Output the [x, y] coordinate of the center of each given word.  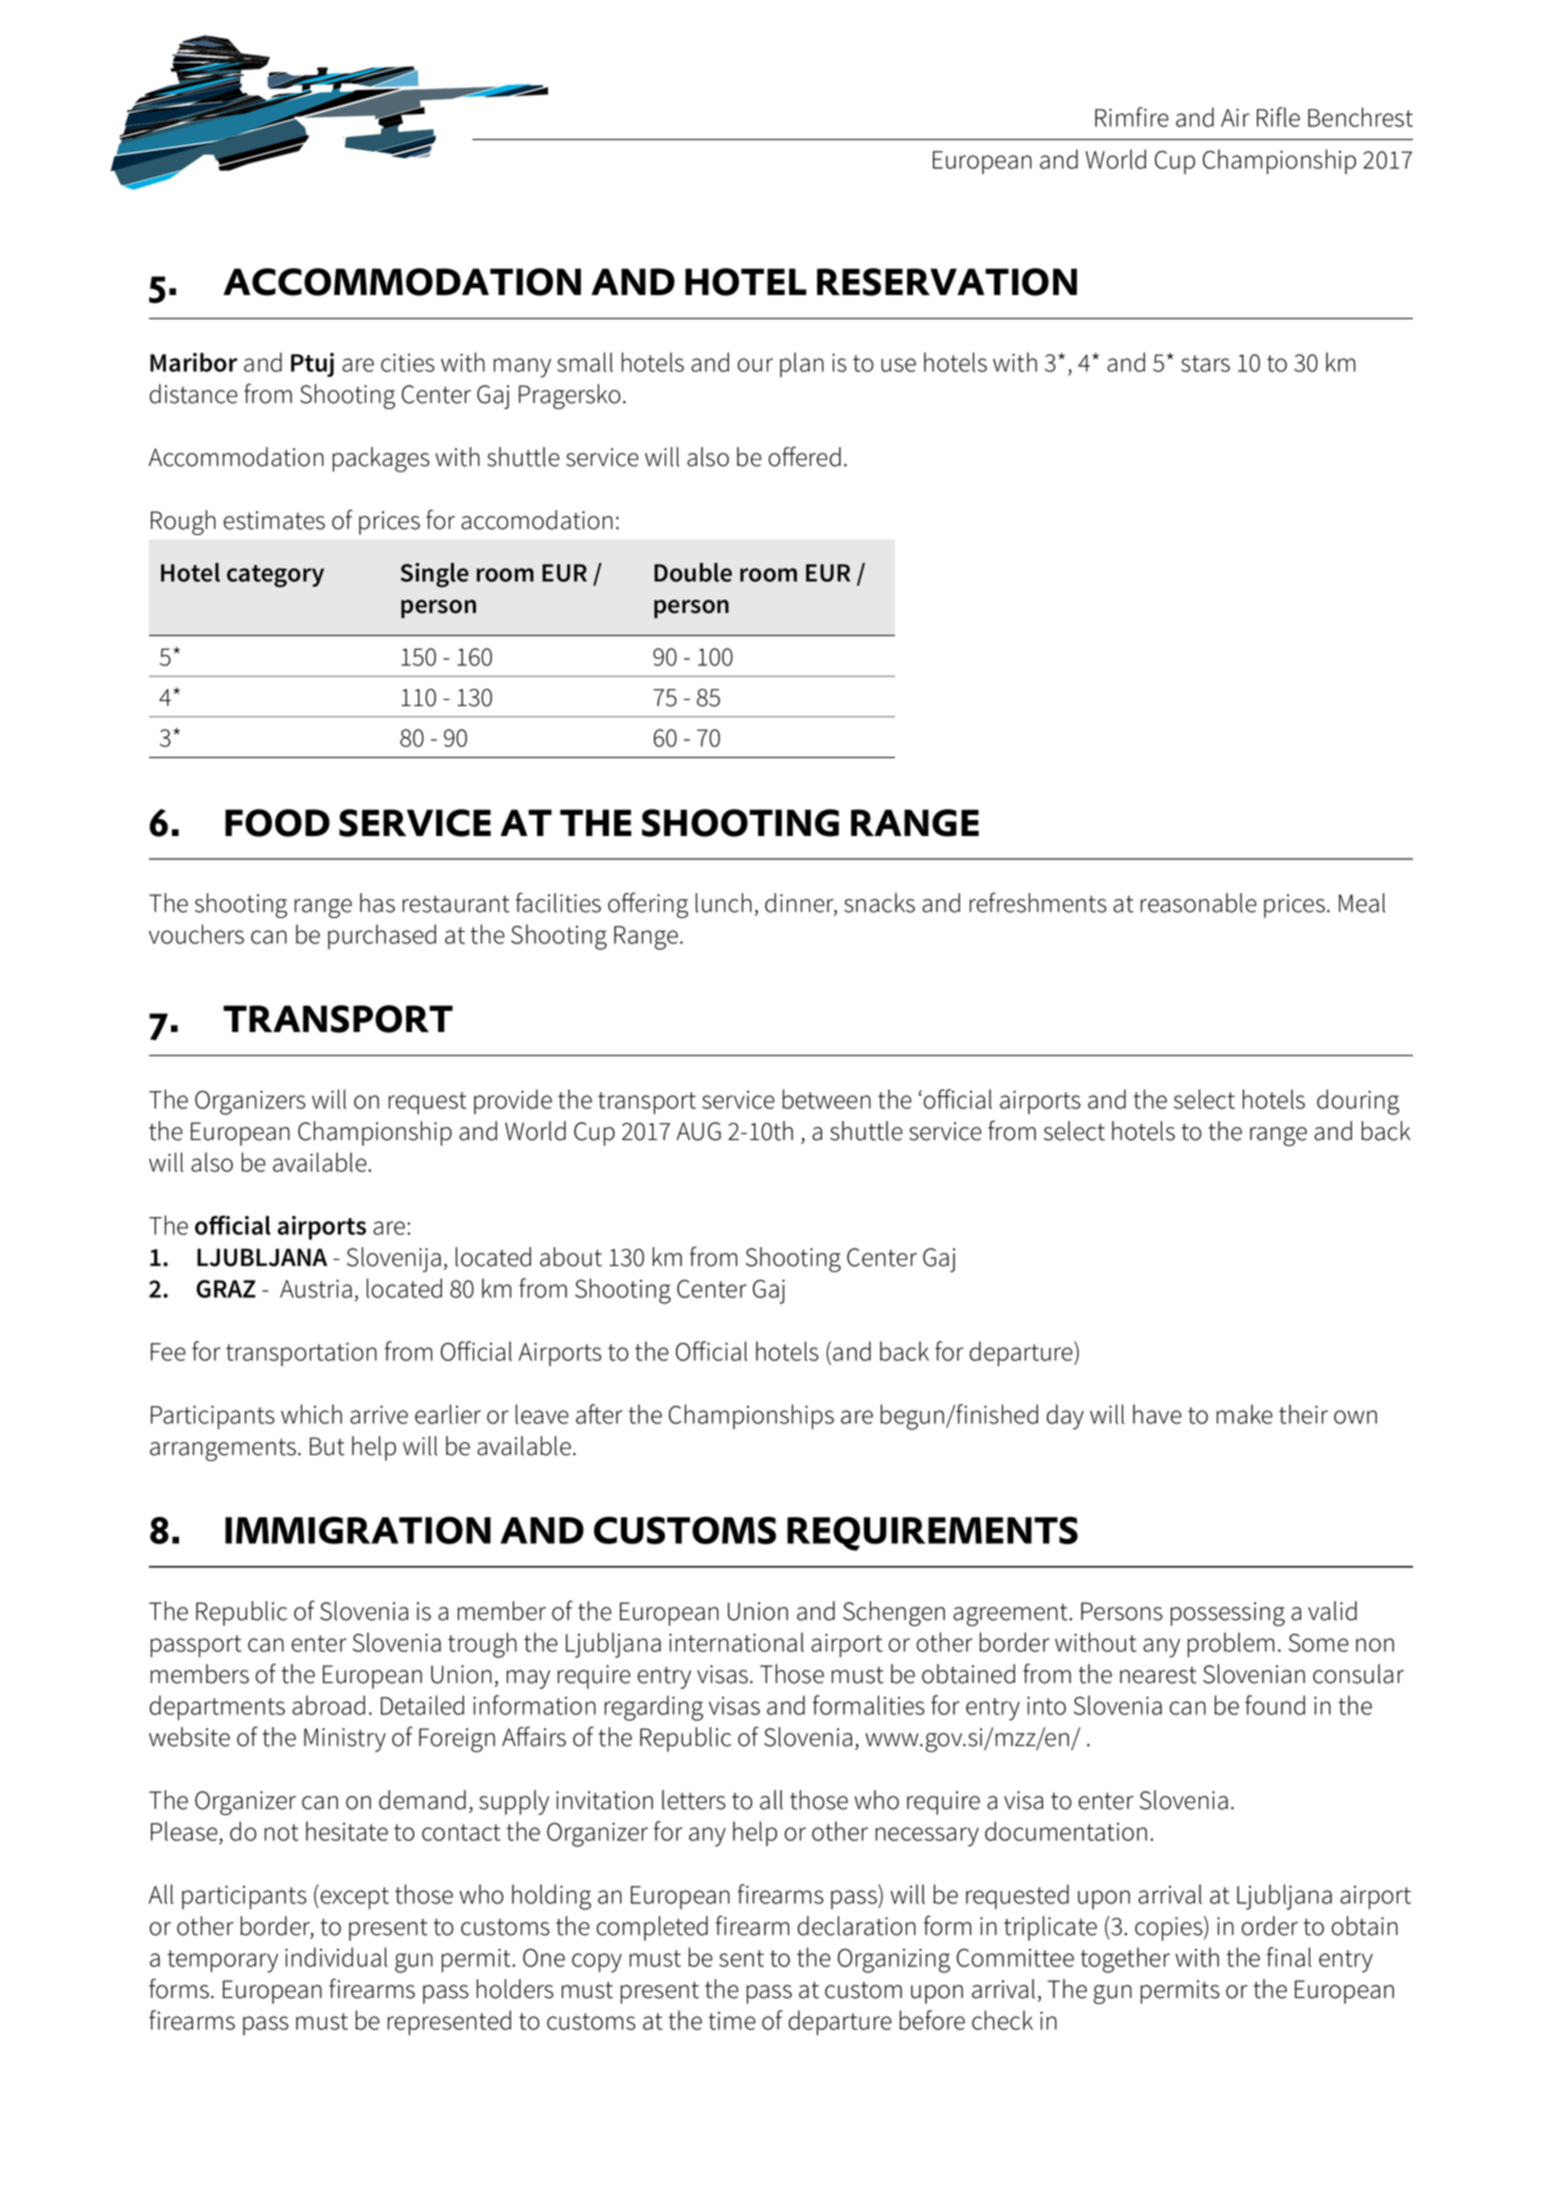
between [827, 1099]
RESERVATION [947, 282]
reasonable [1199, 903]
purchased [382, 936]
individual [336, 1957]
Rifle [1278, 117]
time [732, 2021]
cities [408, 363]
